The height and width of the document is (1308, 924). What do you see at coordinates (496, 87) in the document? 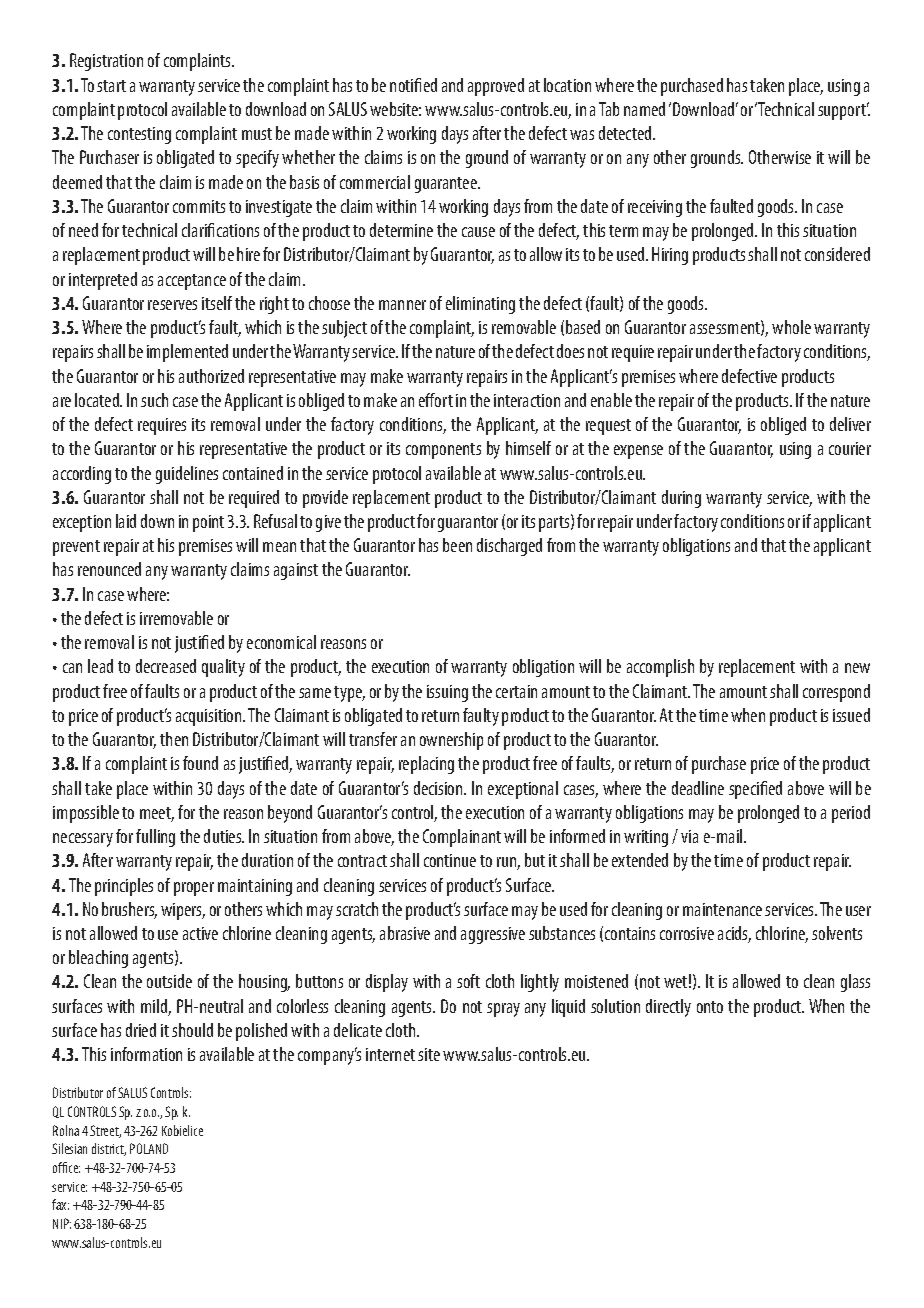
I see `approved` at bounding box center [496, 87].
